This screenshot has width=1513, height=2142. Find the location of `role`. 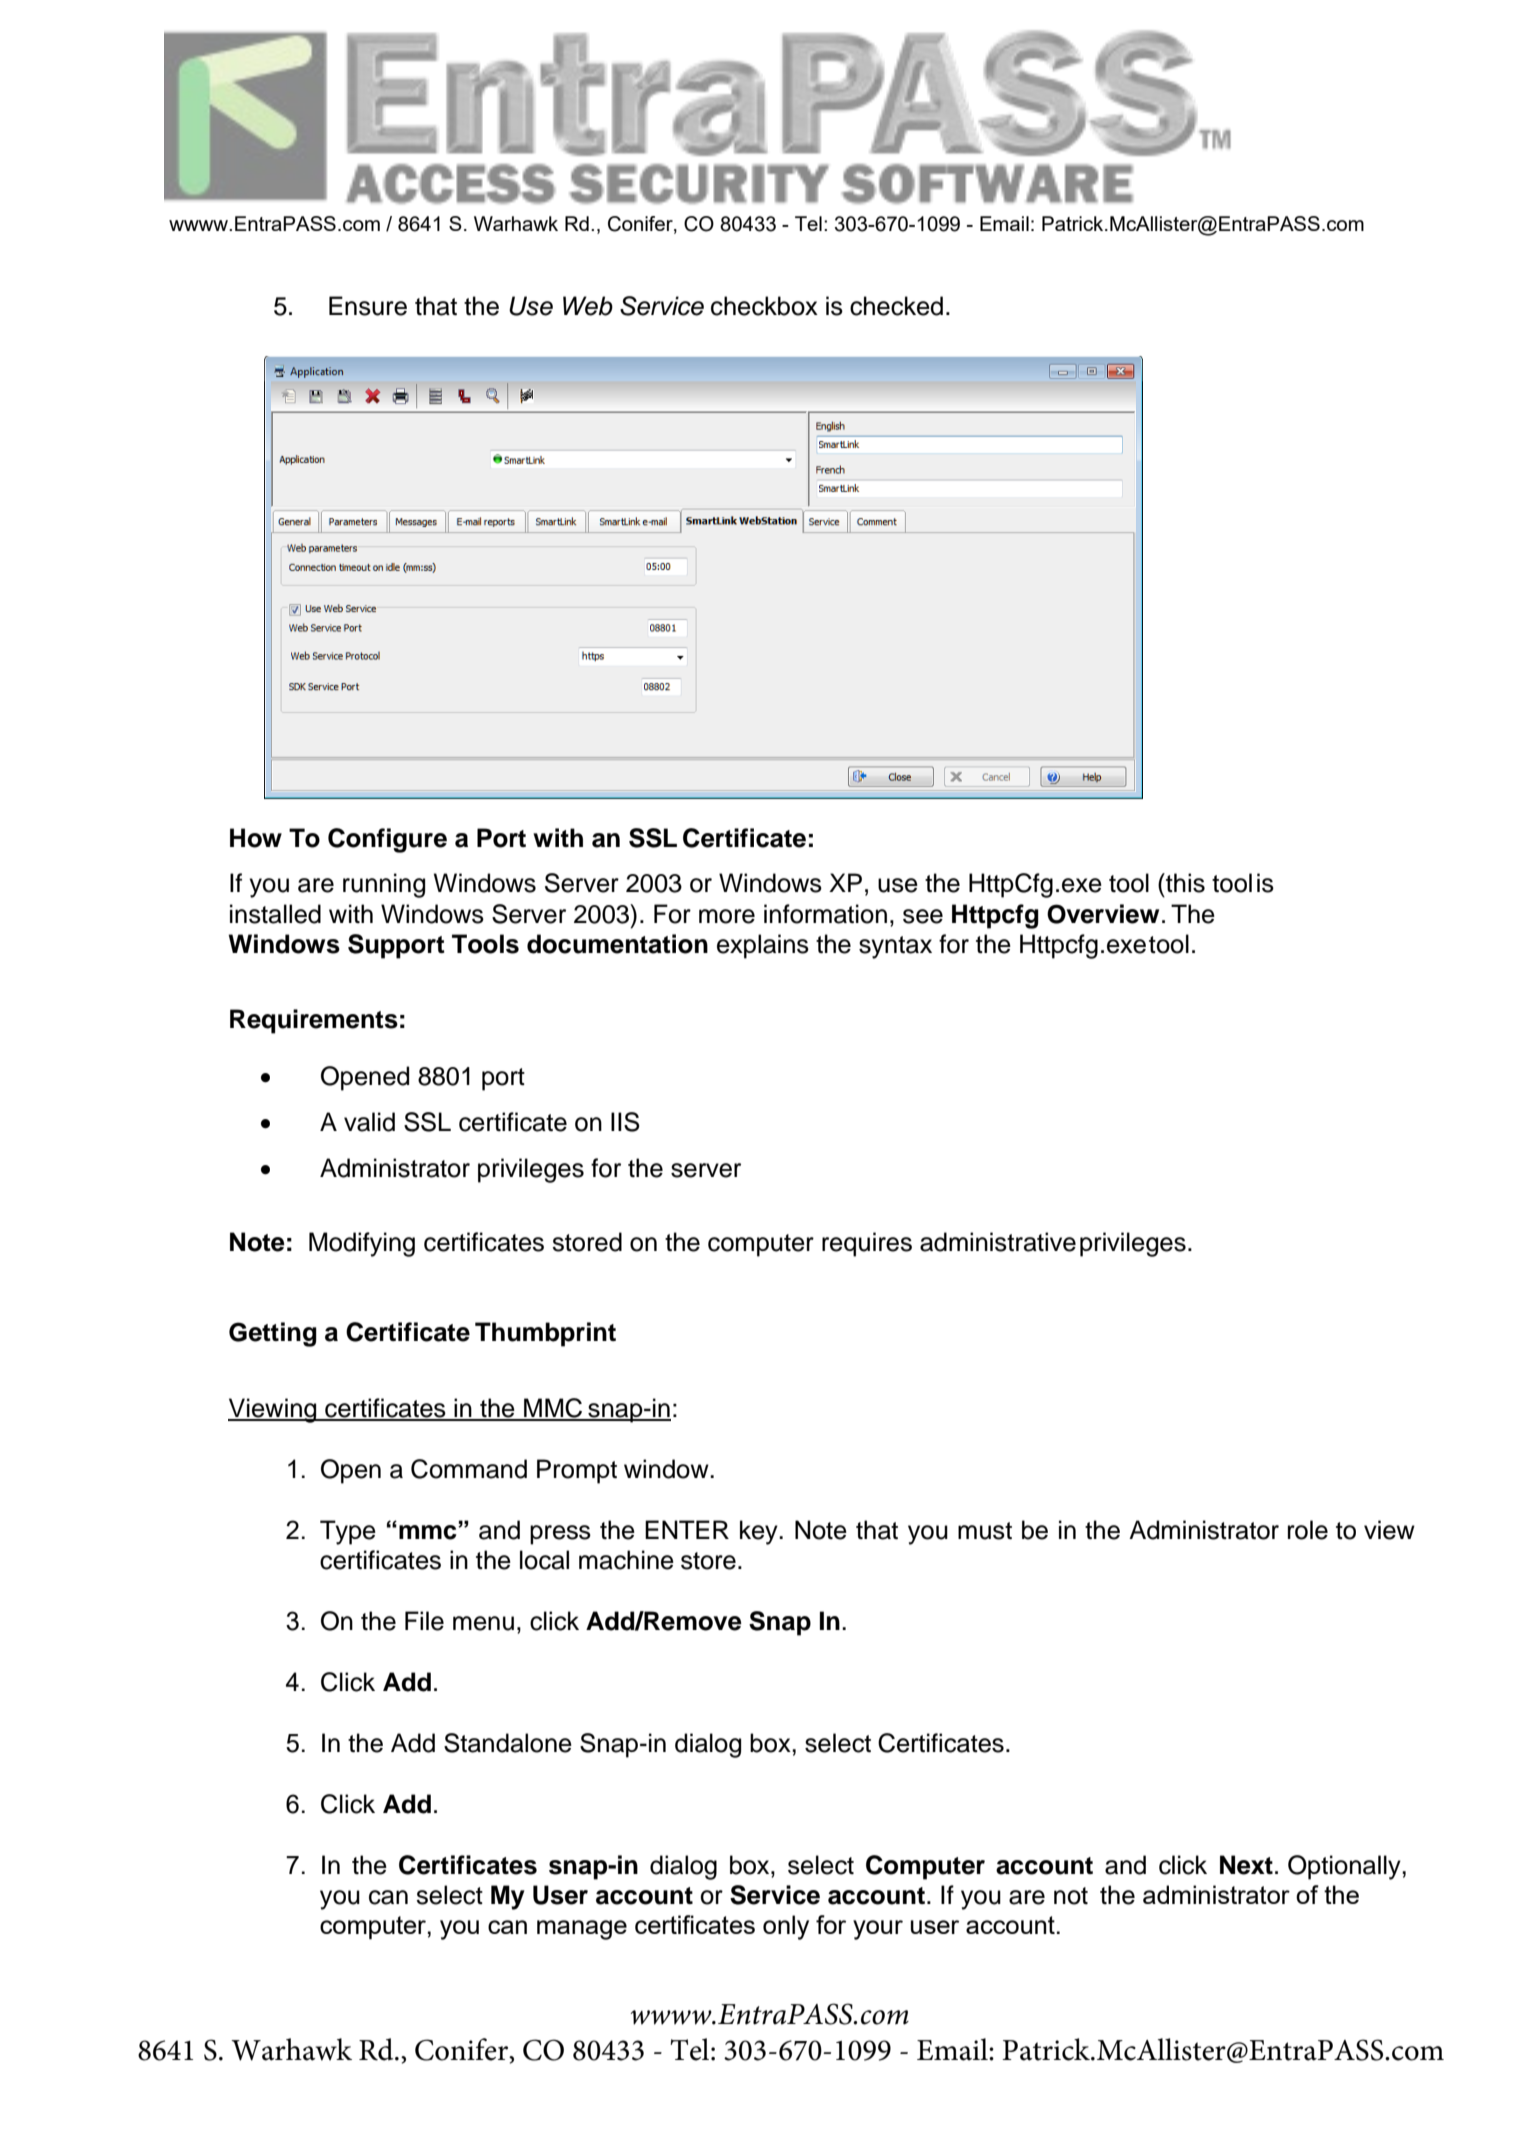

role is located at coordinates (1308, 1530).
